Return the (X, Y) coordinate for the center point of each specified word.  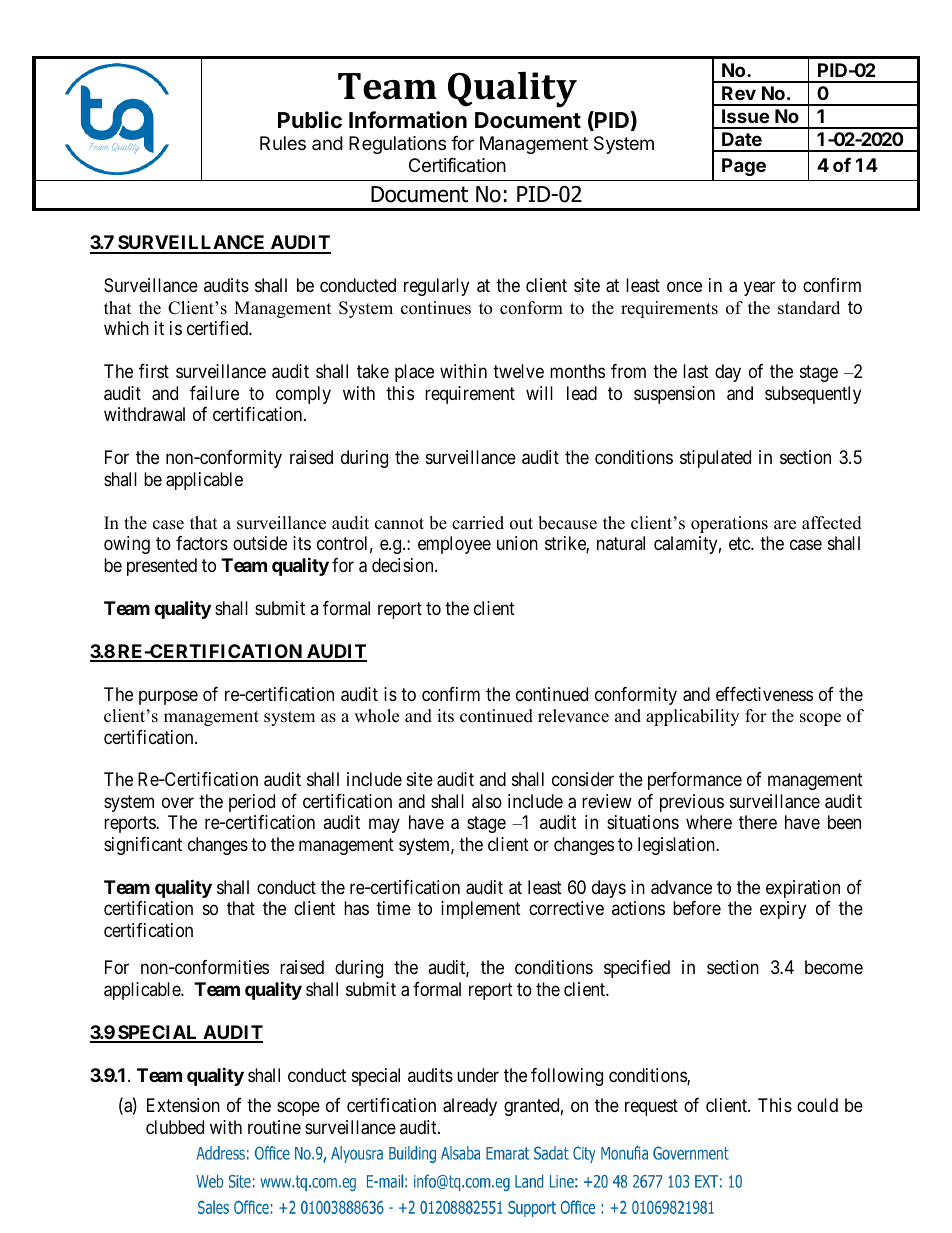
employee (454, 545)
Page (744, 167)
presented (162, 567)
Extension (183, 1105)
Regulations (397, 145)
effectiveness (764, 694)
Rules (283, 143)
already (470, 1107)
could (817, 1105)
